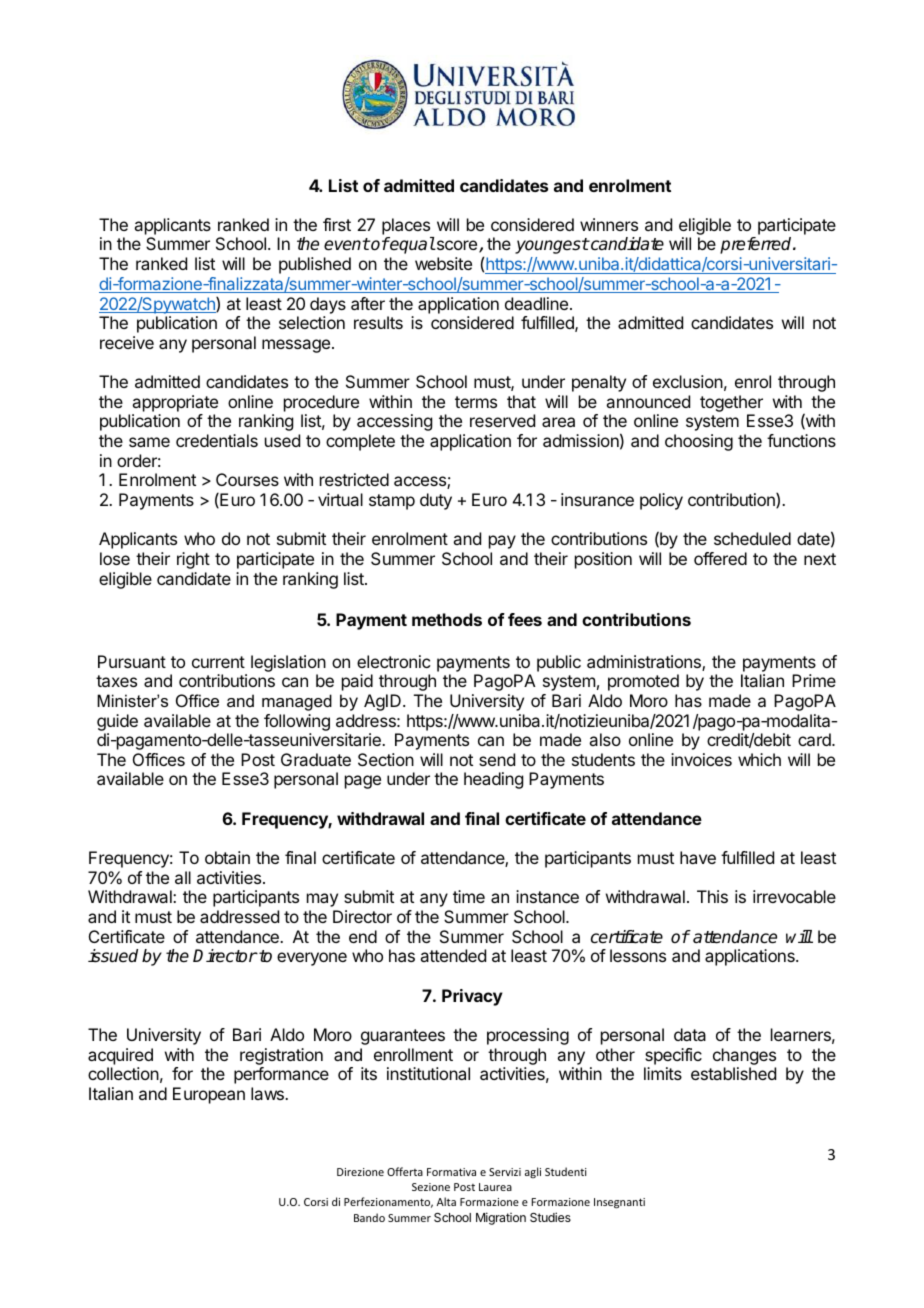  I want to click on Alta, so click(446, 1201).
